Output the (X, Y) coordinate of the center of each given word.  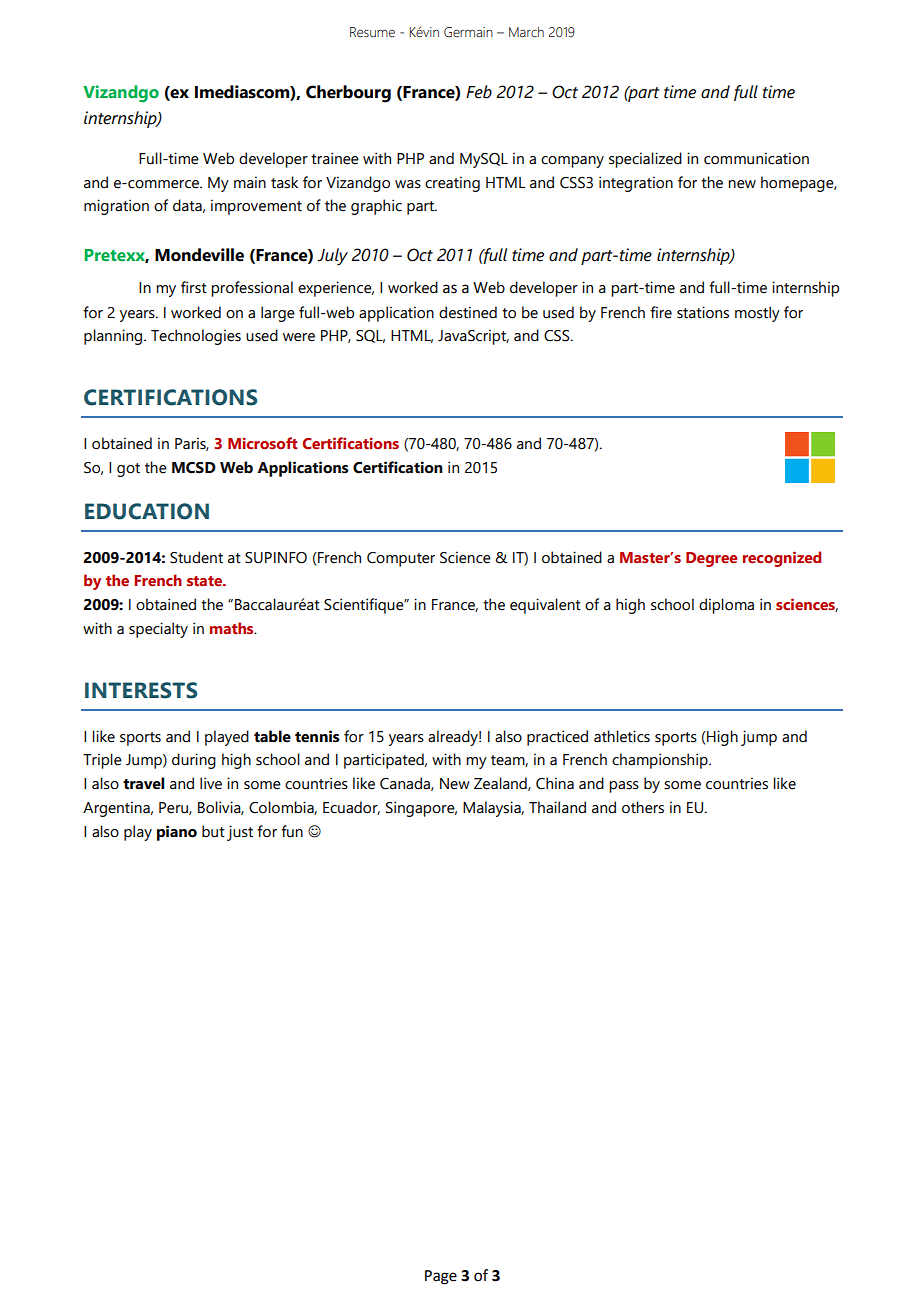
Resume (372, 32)
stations (703, 312)
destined (468, 312)
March (526, 32)
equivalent (545, 606)
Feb (479, 92)
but (213, 831)
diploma (726, 606)
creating (452, 184)
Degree (711, 559)
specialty (158, 630)
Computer (401, 559)
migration (116, 207)
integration (636, 184)
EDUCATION (147, 511)
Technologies (196, 337)
